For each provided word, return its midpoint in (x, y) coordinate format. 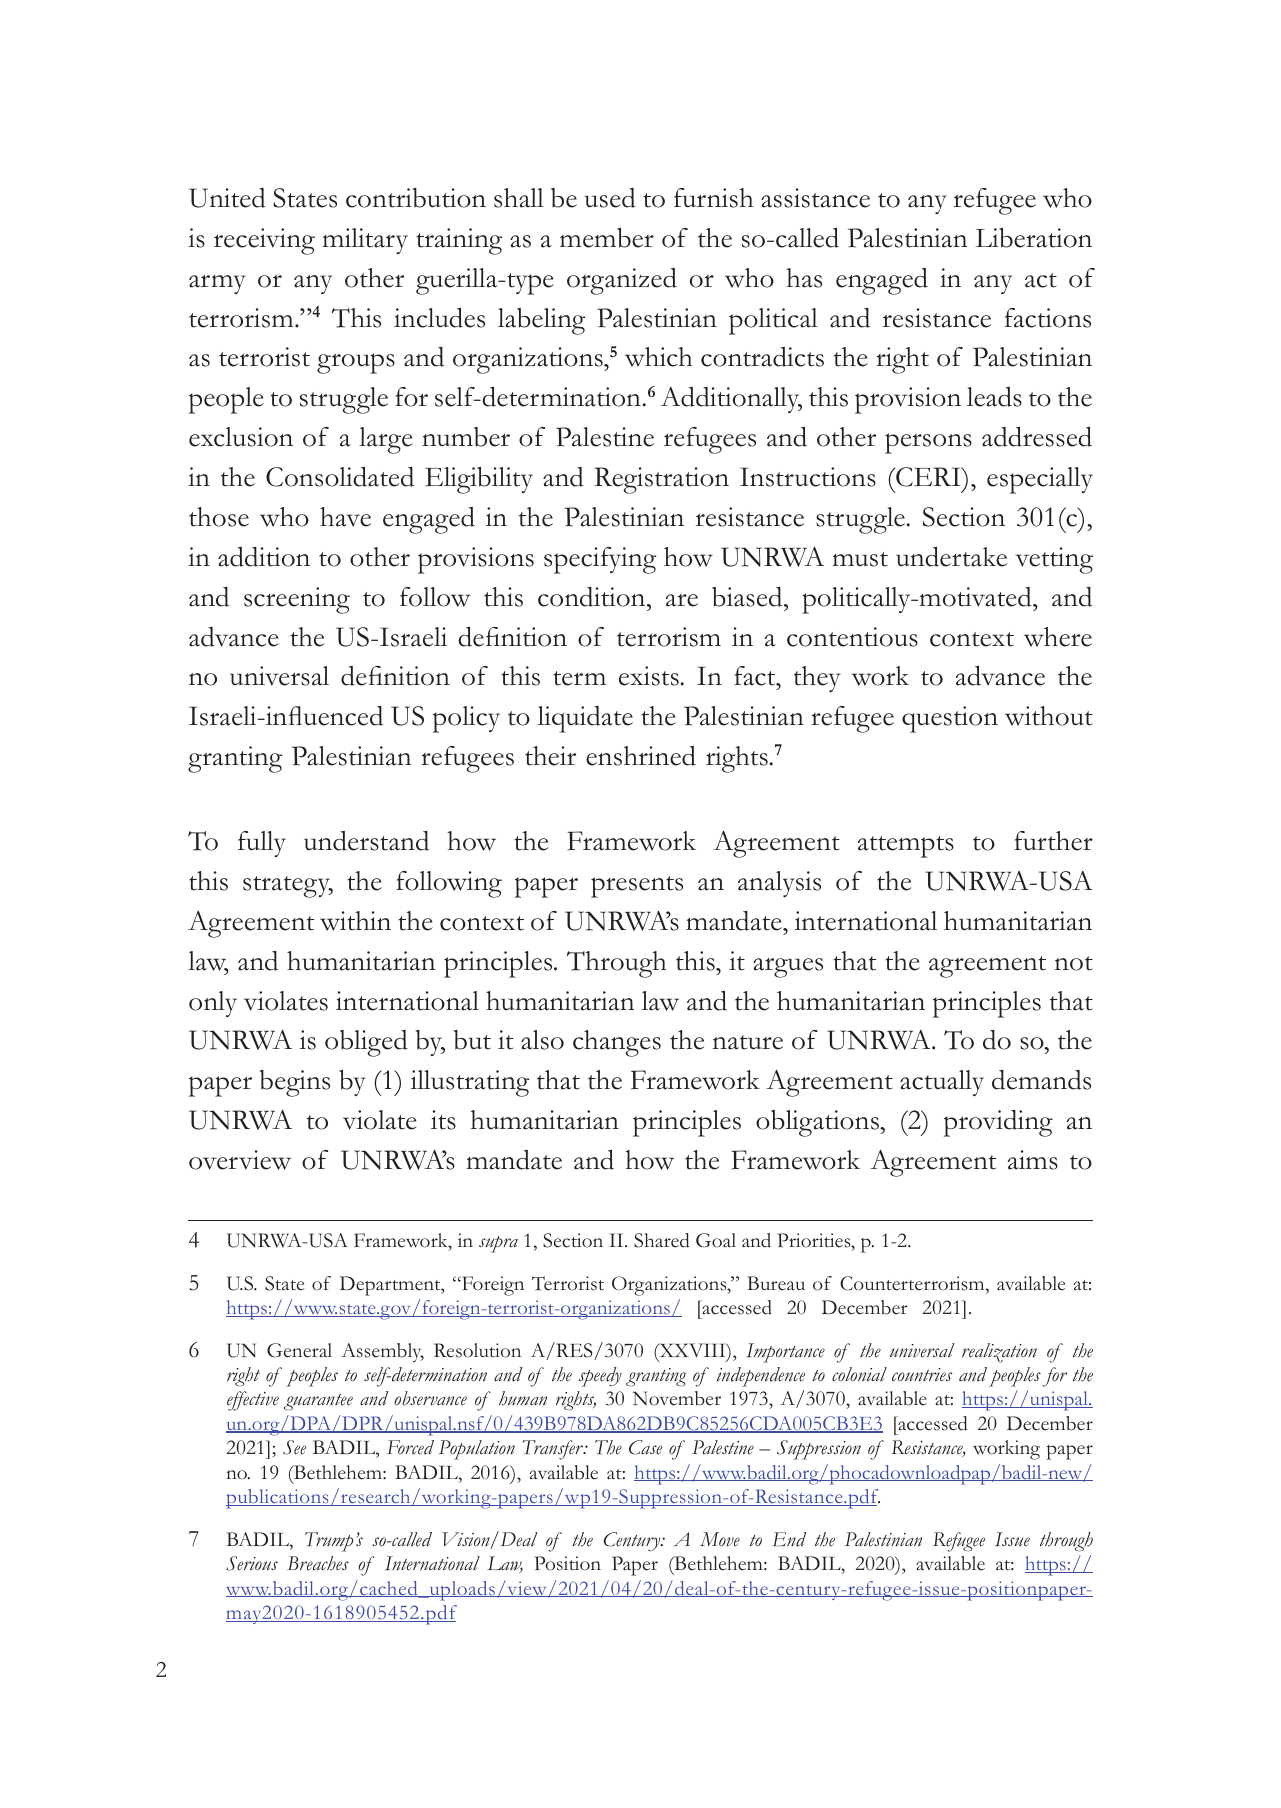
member (607, 238)
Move (720, 1539)
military (365, 241)
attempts (906, 847)
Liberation (1034, 238)
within (355, 921)
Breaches (318, 1563)
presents (637, 887)
